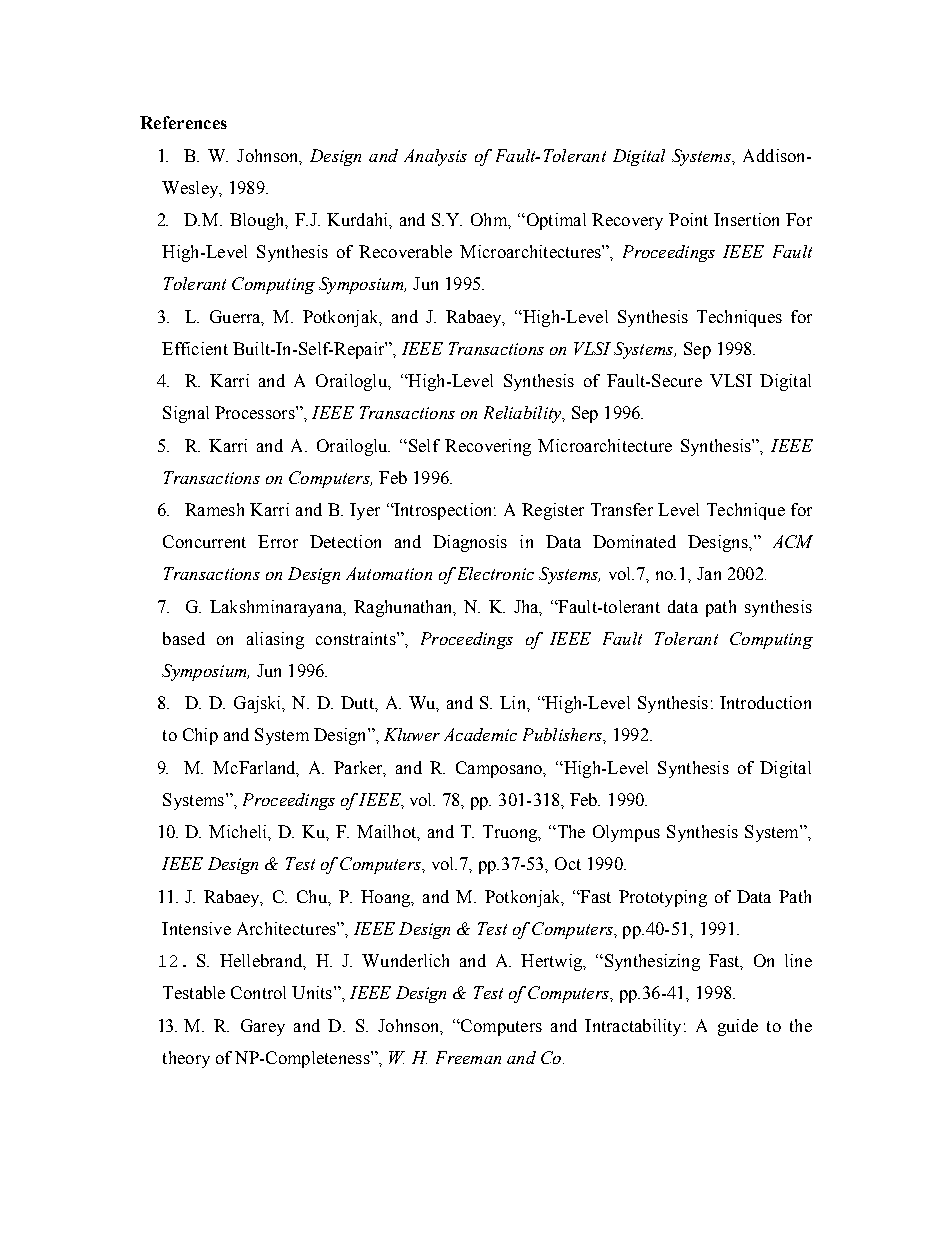  Describe the element at coordinates (496, 573) in the screenshot. I see `Electronic` at that location.
